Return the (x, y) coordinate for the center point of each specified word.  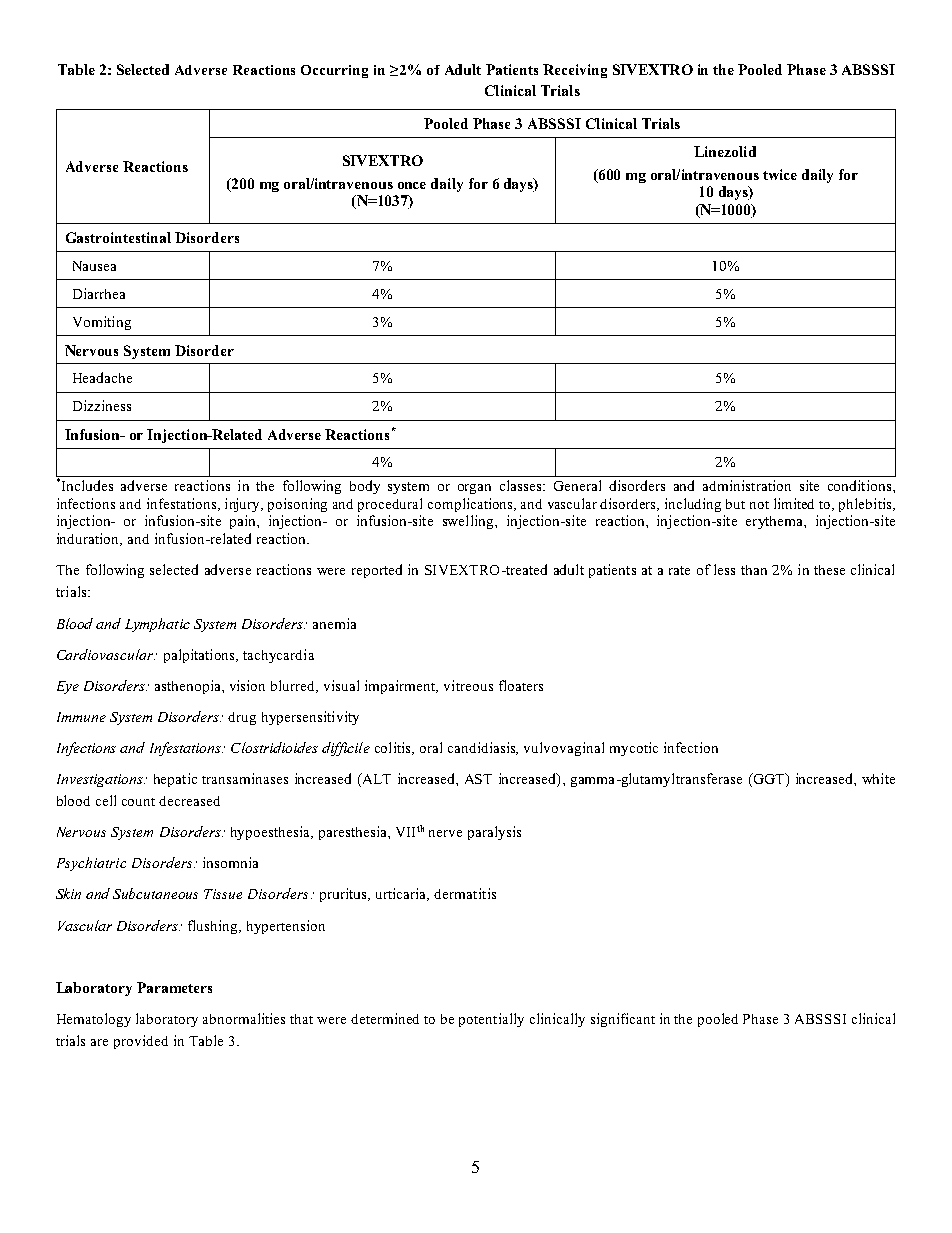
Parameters (174, 987)
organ (474, 489)
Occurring (334, 71)
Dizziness (102, 405)
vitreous (468, 685)
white (878, 778)
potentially (491, 1020)
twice (780, 174)
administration (747, 485)
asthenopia (189, 687)
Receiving (575, 71)
